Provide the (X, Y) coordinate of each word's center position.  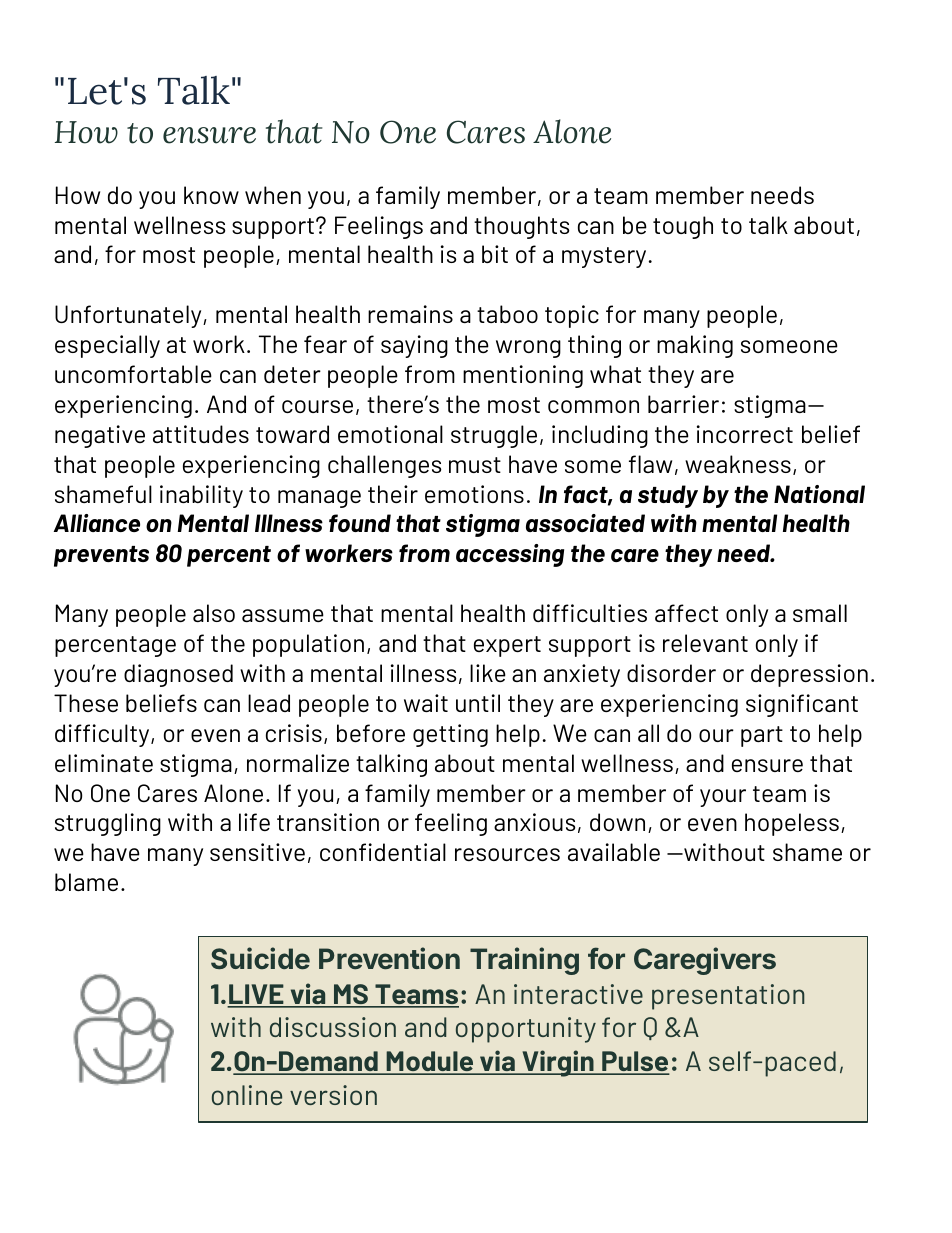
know (211, 195)
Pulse (634, 1062)
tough (683, 227)
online (247, 1095)
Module (430, 1062)
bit (495, 254)
